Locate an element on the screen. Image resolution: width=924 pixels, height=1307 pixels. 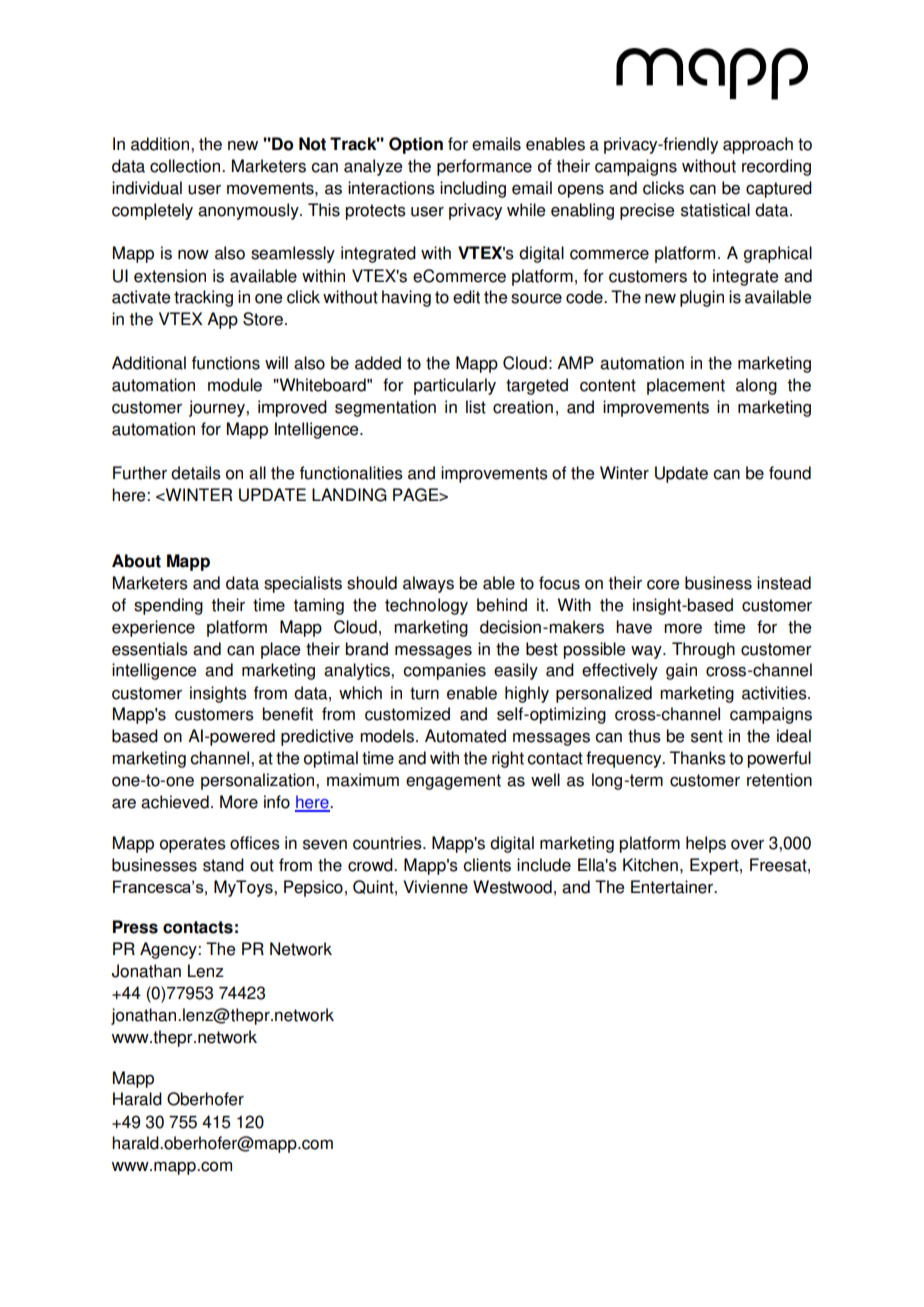
Entertainer is located at coordinates (673, 887).
